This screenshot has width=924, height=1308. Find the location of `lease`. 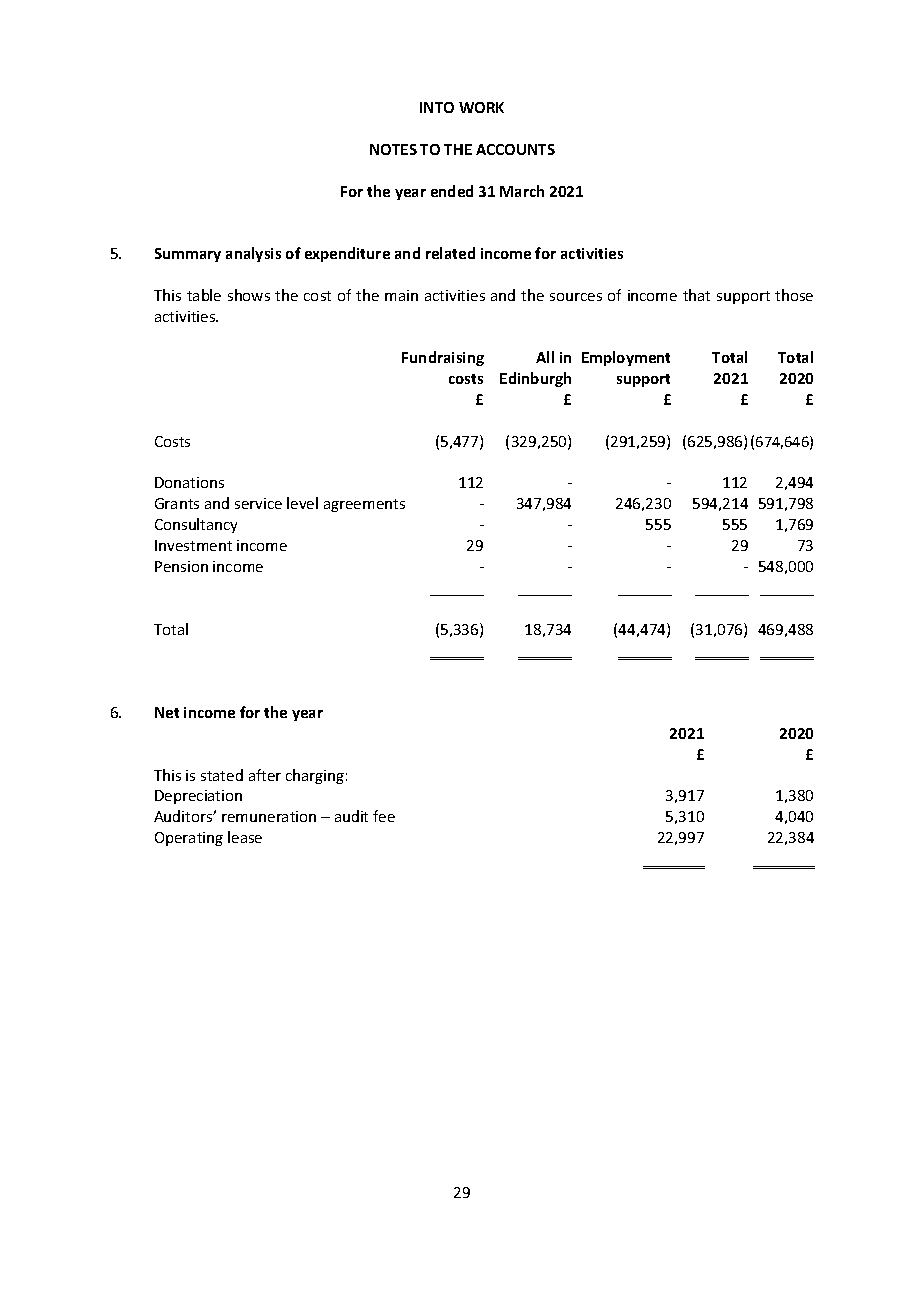

lease is located at coordinates (245, 837).
